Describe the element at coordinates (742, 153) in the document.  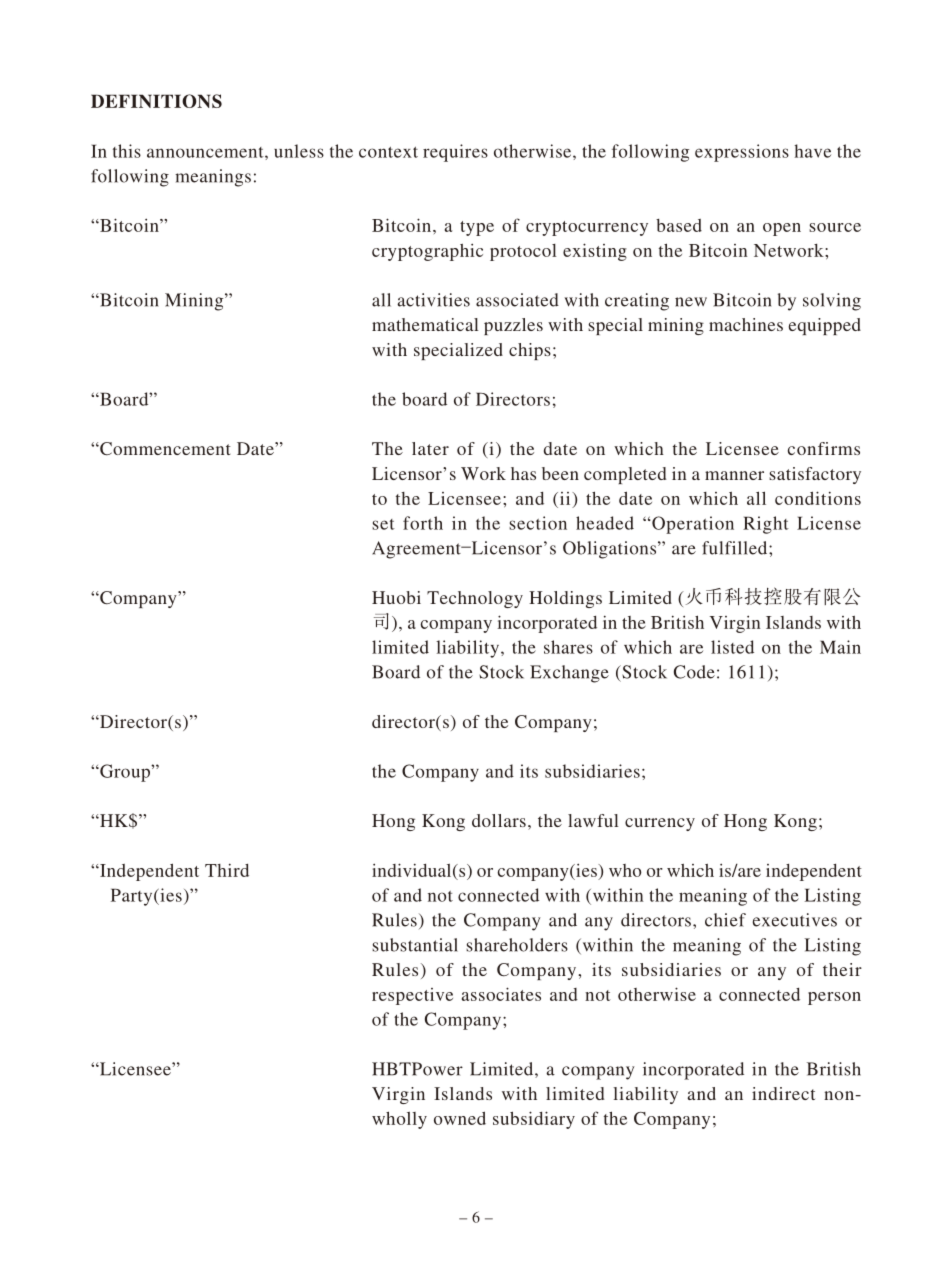
I see `expressions` at that location.
